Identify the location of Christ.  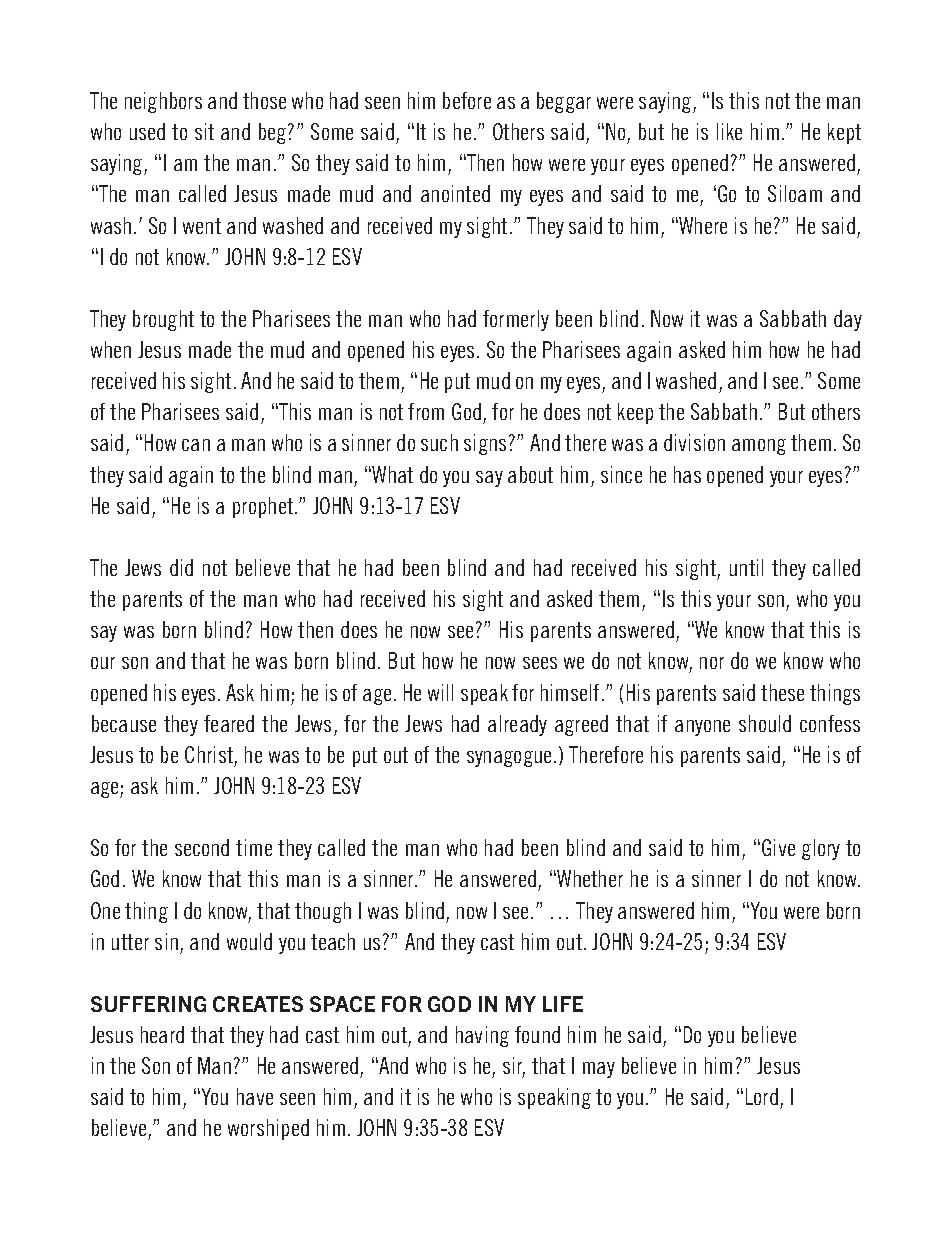
(209, 754).
